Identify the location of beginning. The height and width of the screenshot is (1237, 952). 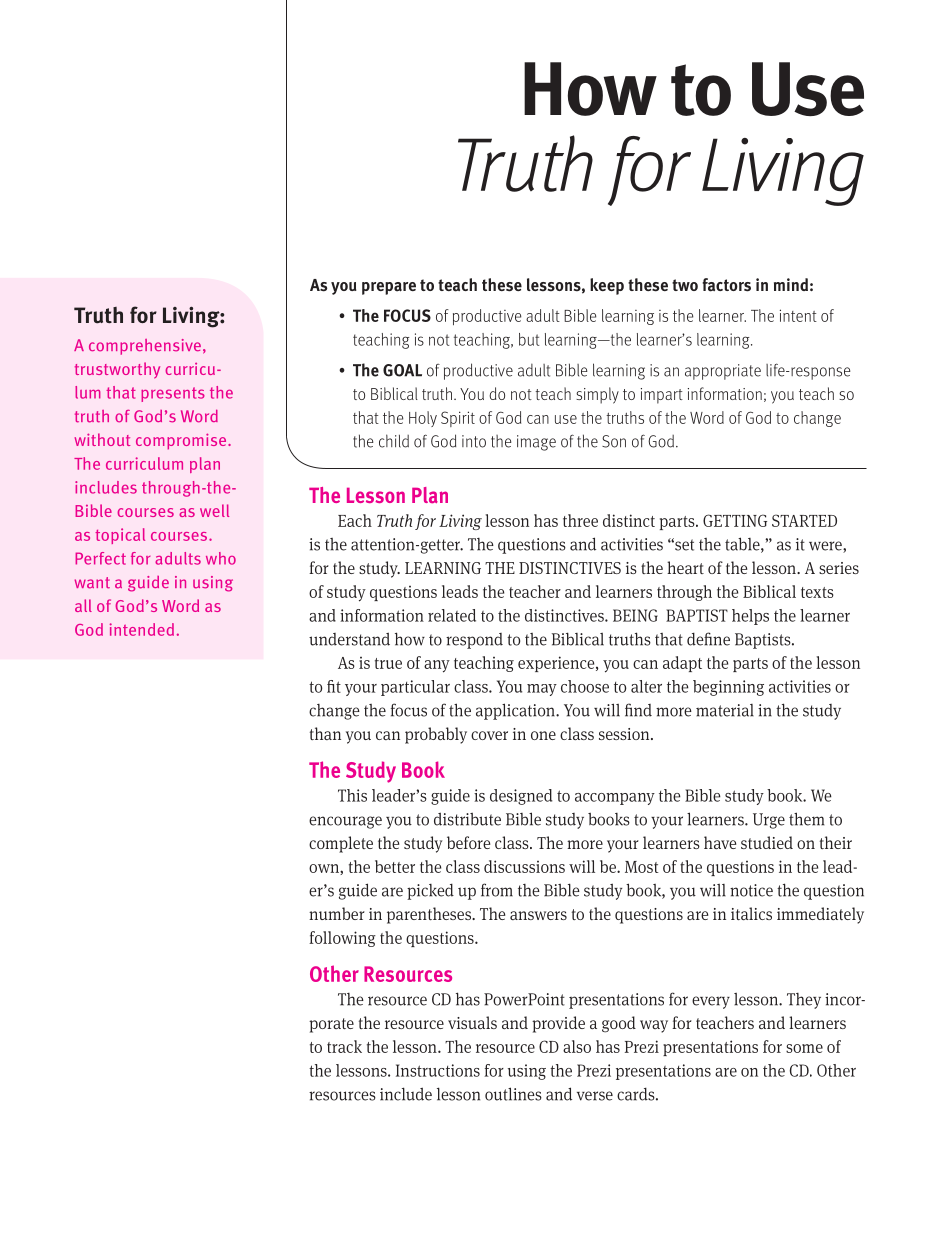
(728, 688).
